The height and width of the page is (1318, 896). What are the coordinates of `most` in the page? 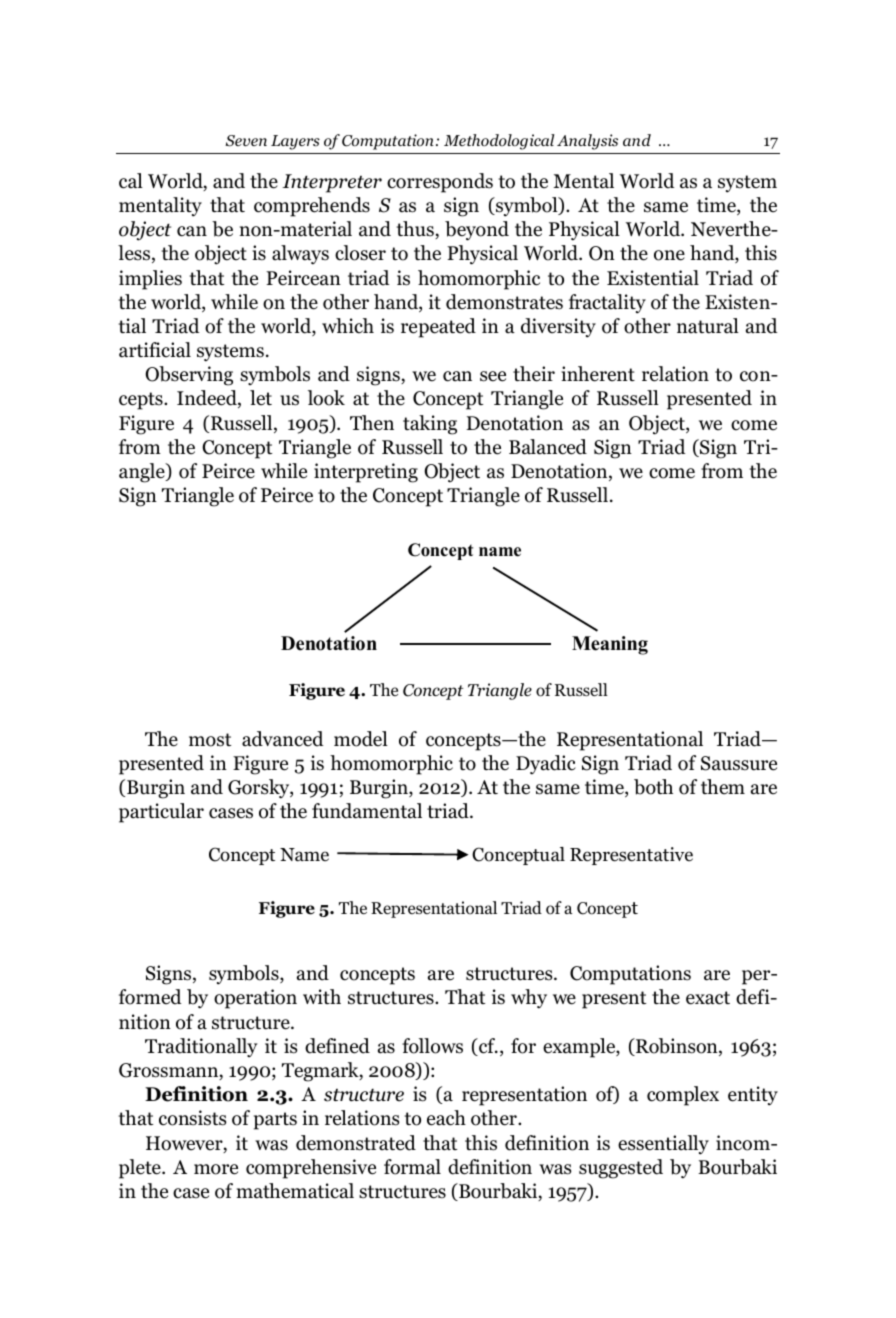 It's located at (210, 740).
